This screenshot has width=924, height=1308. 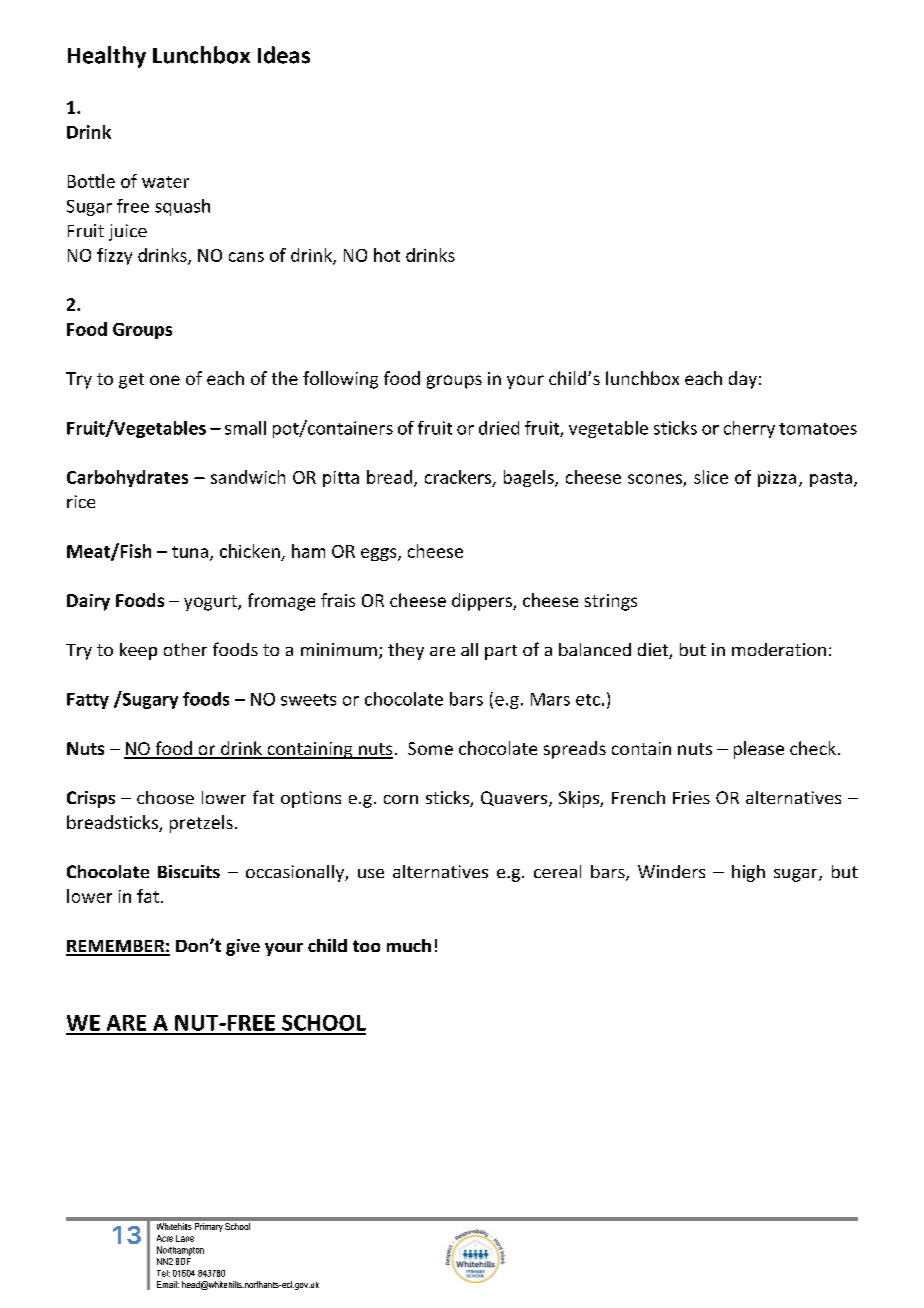 What do you see at coordinates (185, 649) in the screenshot?
I see `other` at bounding box center [185, 649].
